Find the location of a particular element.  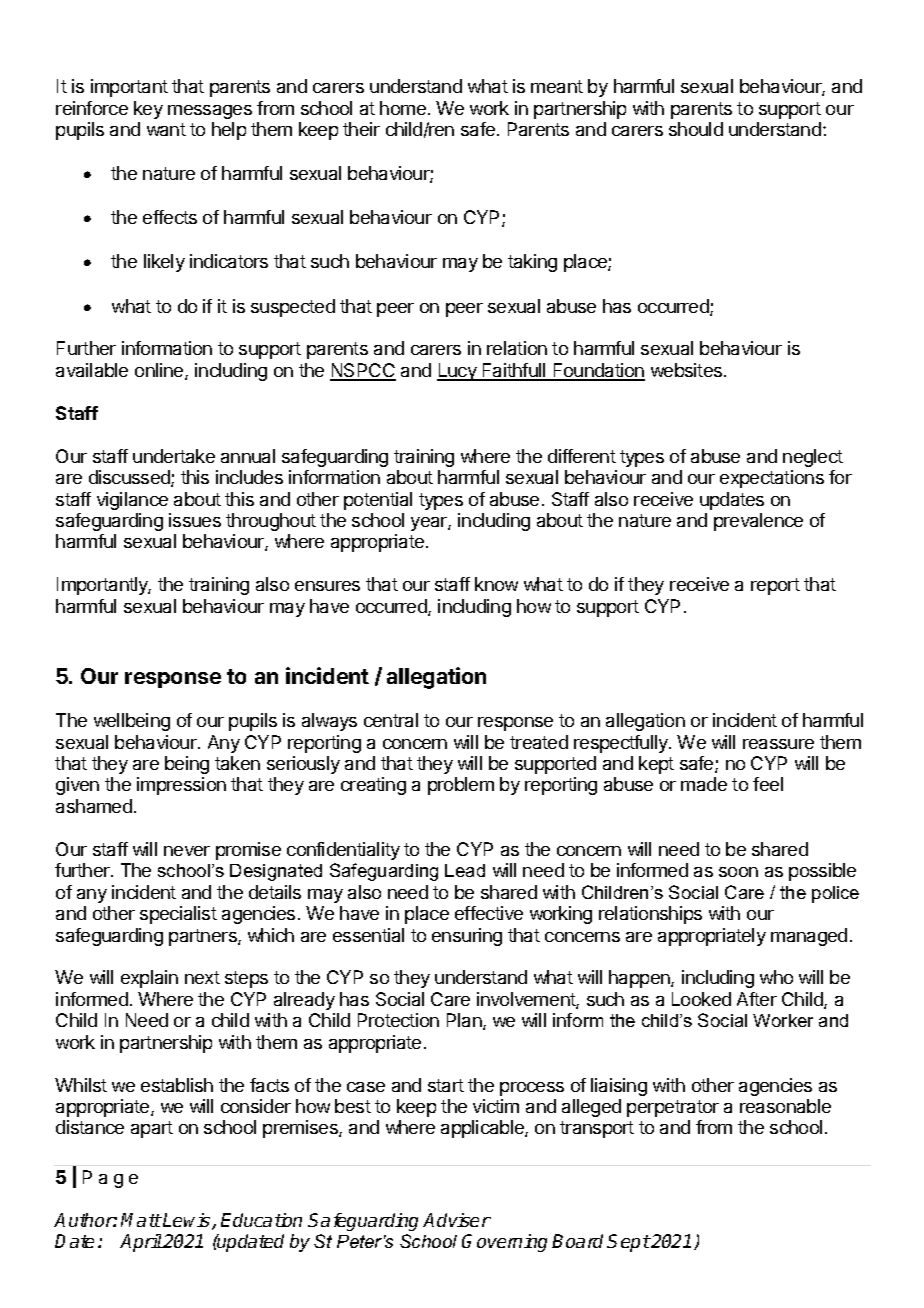

should is located at coordinates (696, 129).
